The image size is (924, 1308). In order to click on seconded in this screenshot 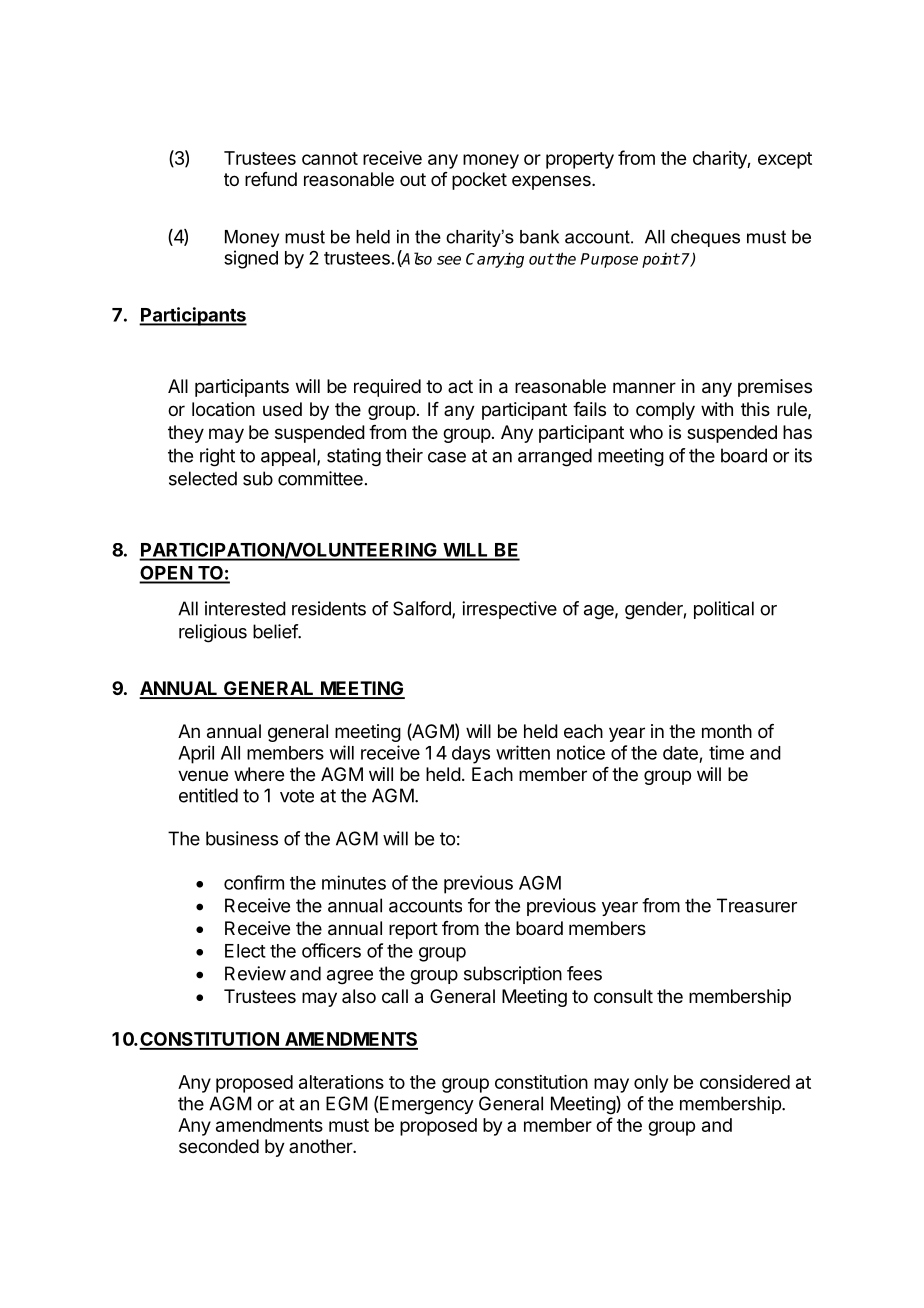, I will do `click(219, 1146)`.
